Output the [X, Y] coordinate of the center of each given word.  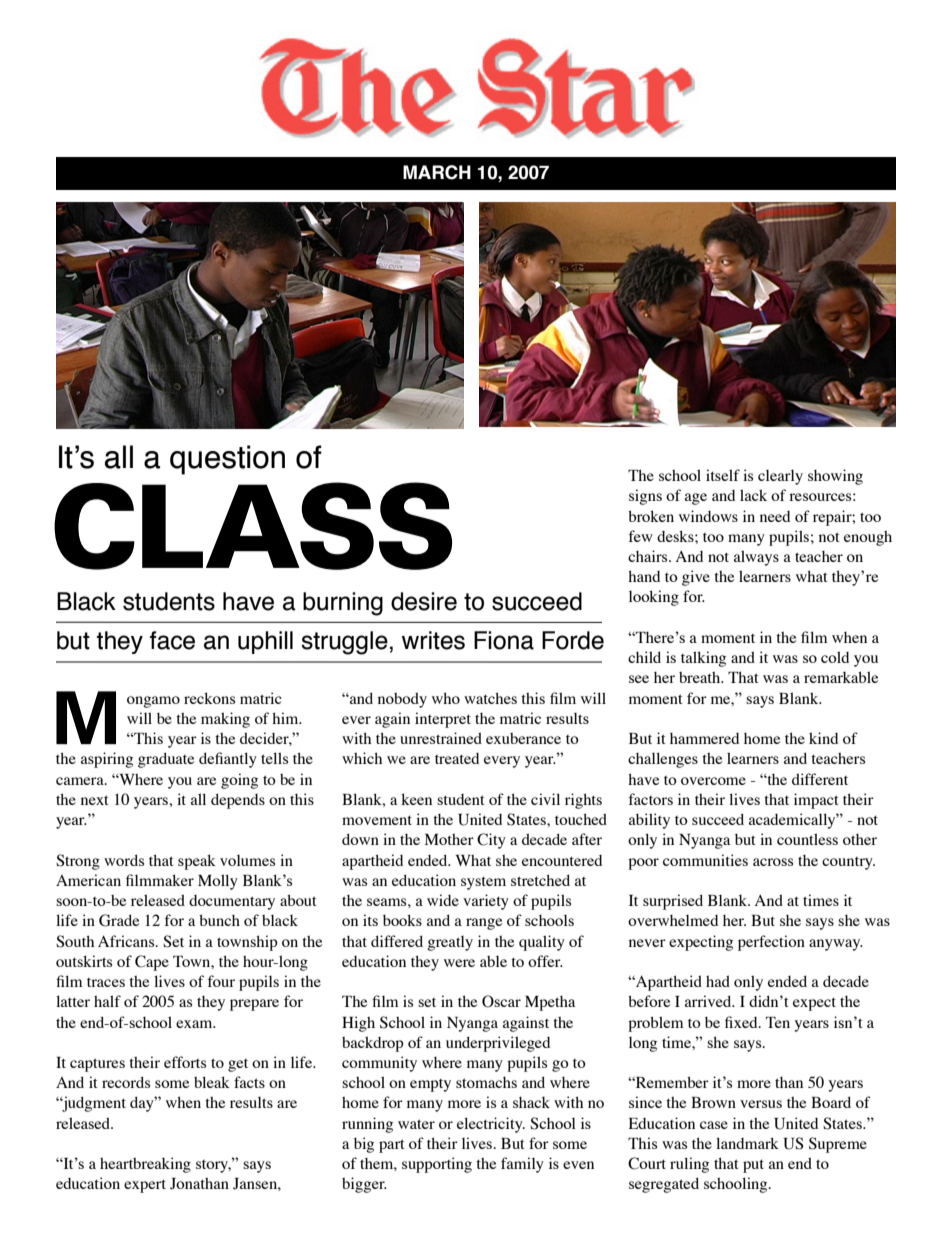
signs [645, 497]
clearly [780, 477]
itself [723, 475]
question [227, 460]
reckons [209, 698]
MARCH [437, 172]
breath [701, 677]
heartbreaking [145, 1165]
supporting [437, 1165]
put [753, 1166]
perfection [771, 943]
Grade [119, 920]
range [484, 924]
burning [343, 604]
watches [490, 698]
